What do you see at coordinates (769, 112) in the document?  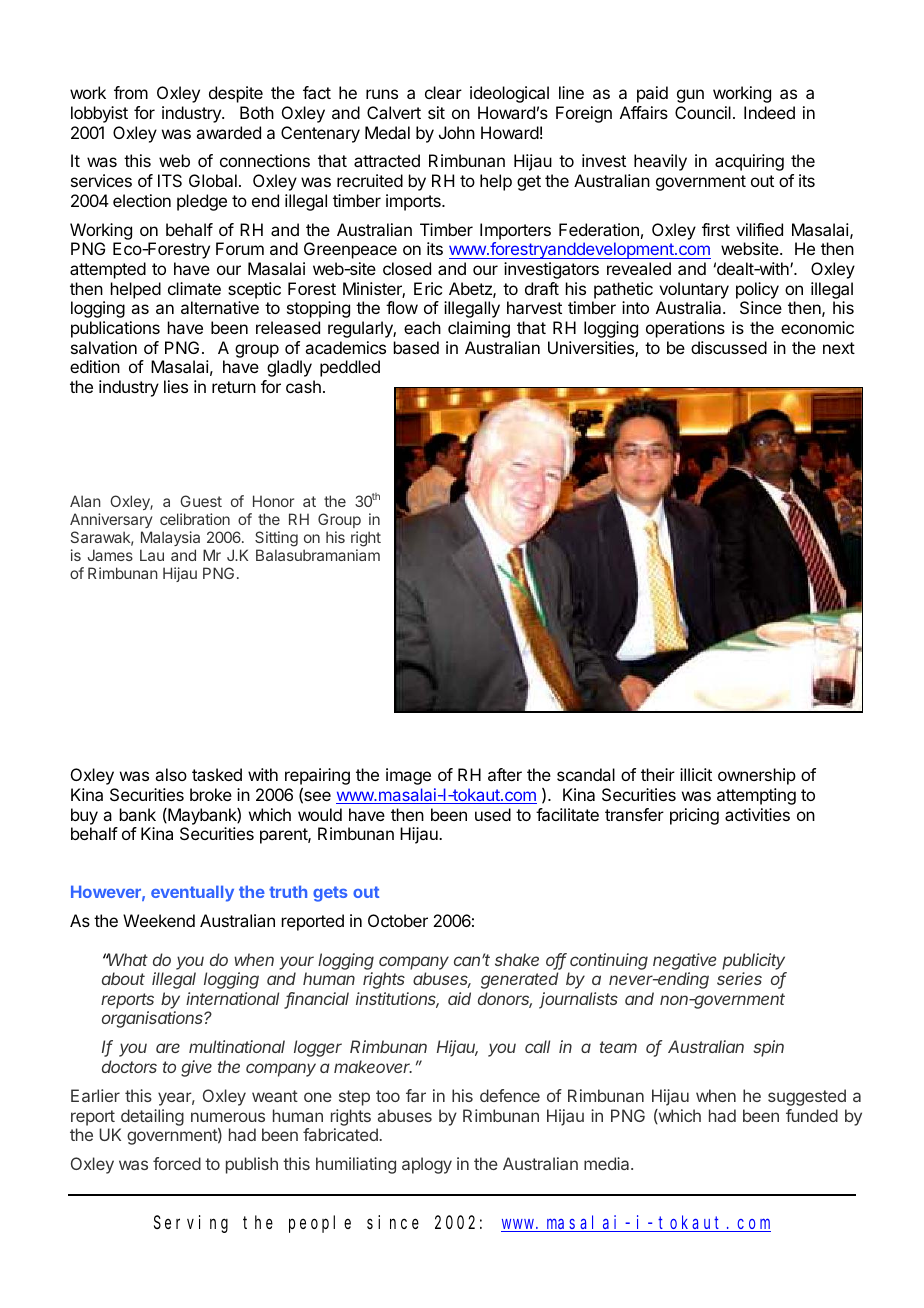 I see `Indeed` at bounding box center [769, 112].
